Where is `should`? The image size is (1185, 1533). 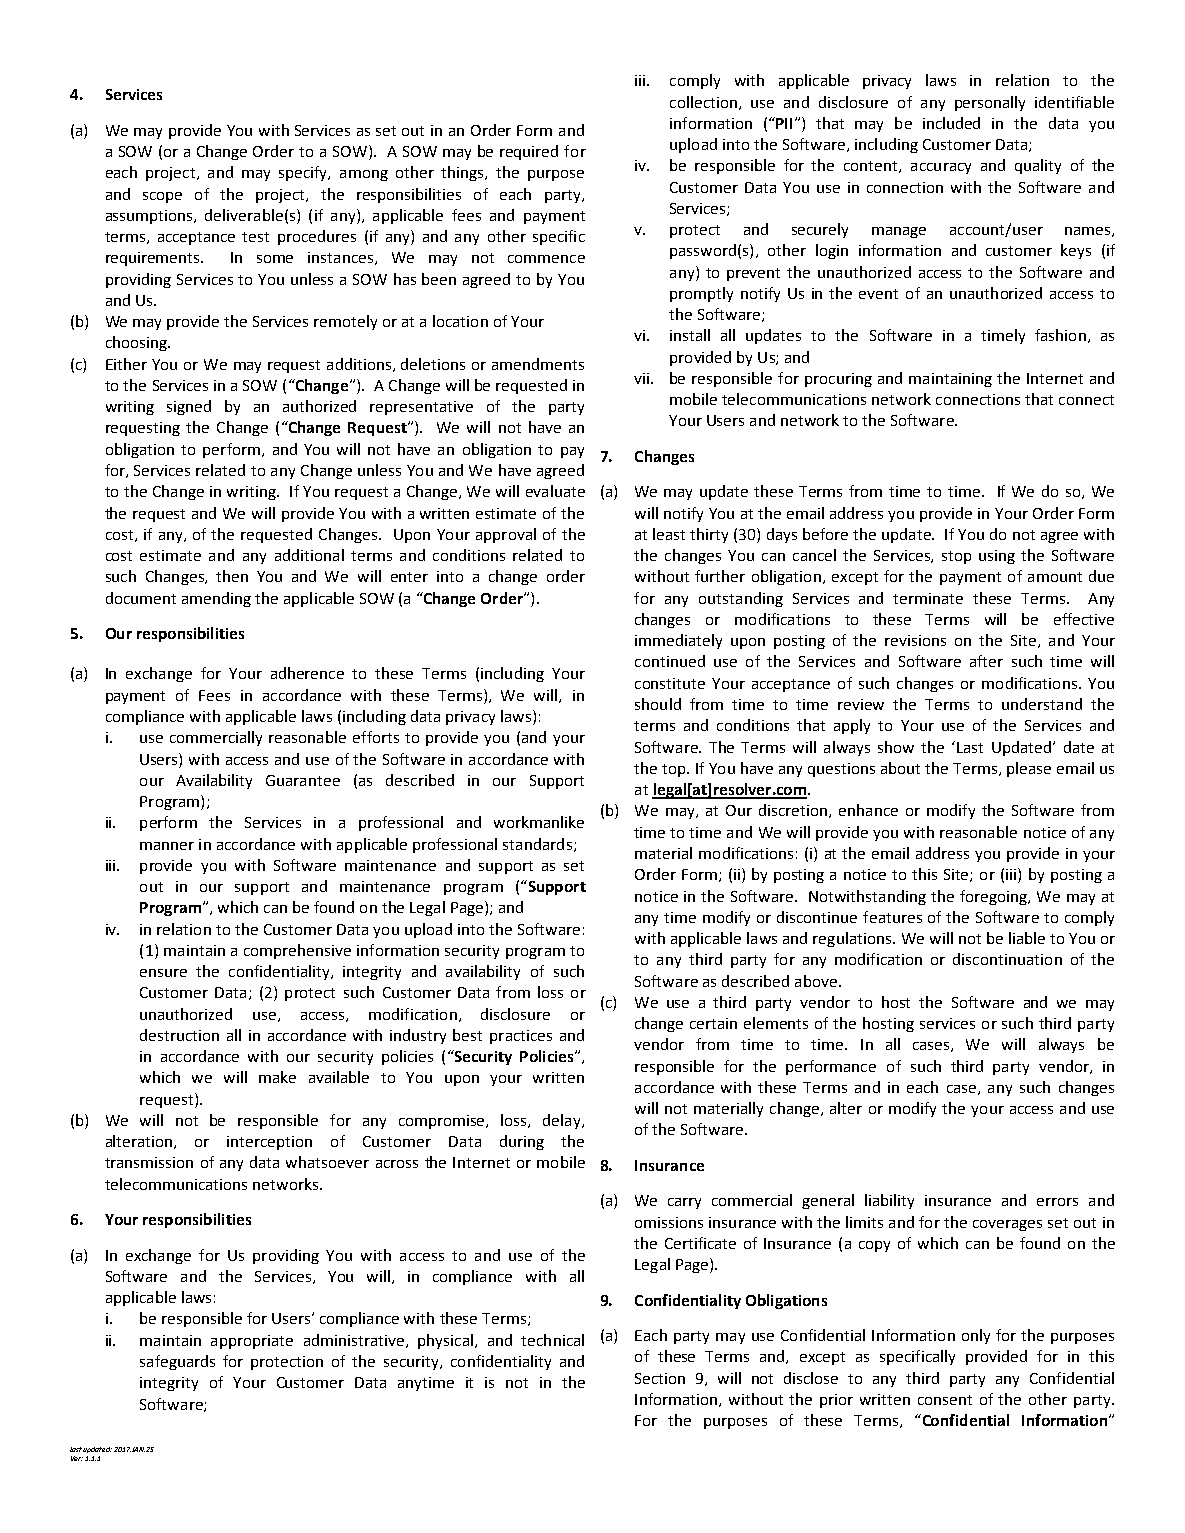
should is located at coordinates (658, 704).
